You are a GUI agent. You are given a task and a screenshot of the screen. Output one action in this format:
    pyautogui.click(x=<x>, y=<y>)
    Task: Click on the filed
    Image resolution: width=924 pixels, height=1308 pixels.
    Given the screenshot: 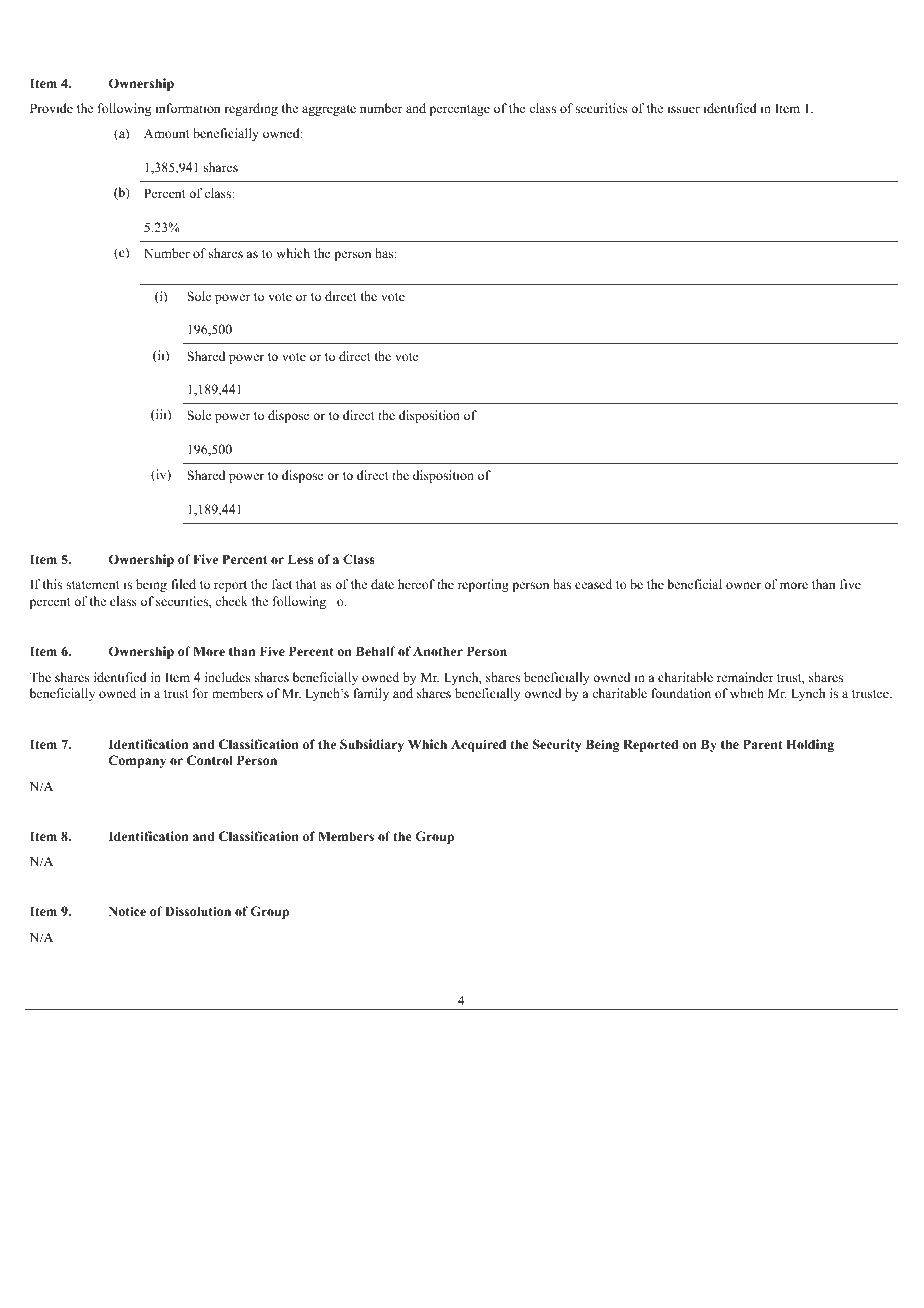 What is the action you would take?
    pyautogui.click(x=183, y=584)
